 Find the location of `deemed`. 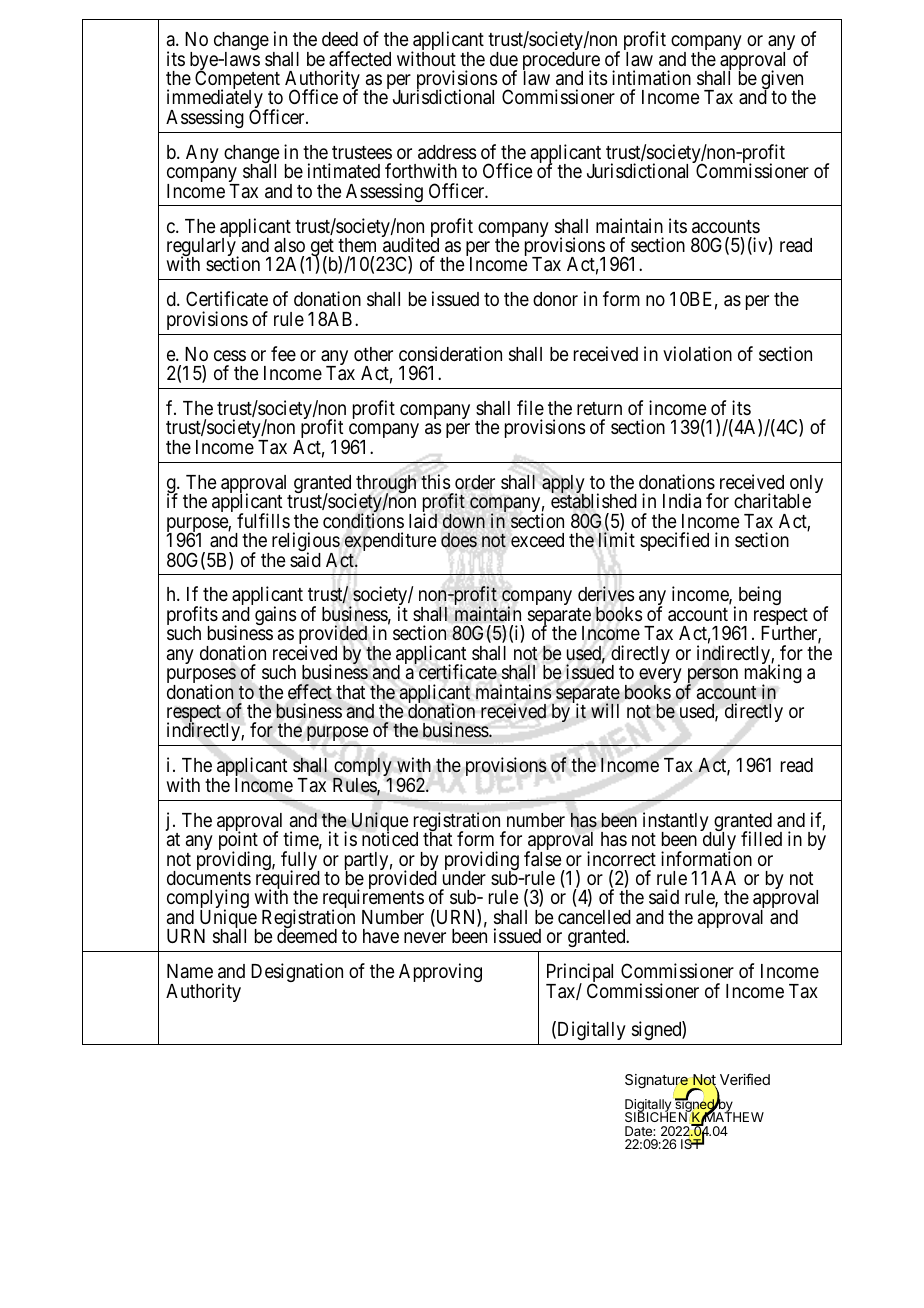

deemed is located at coordinates (307, 936).
